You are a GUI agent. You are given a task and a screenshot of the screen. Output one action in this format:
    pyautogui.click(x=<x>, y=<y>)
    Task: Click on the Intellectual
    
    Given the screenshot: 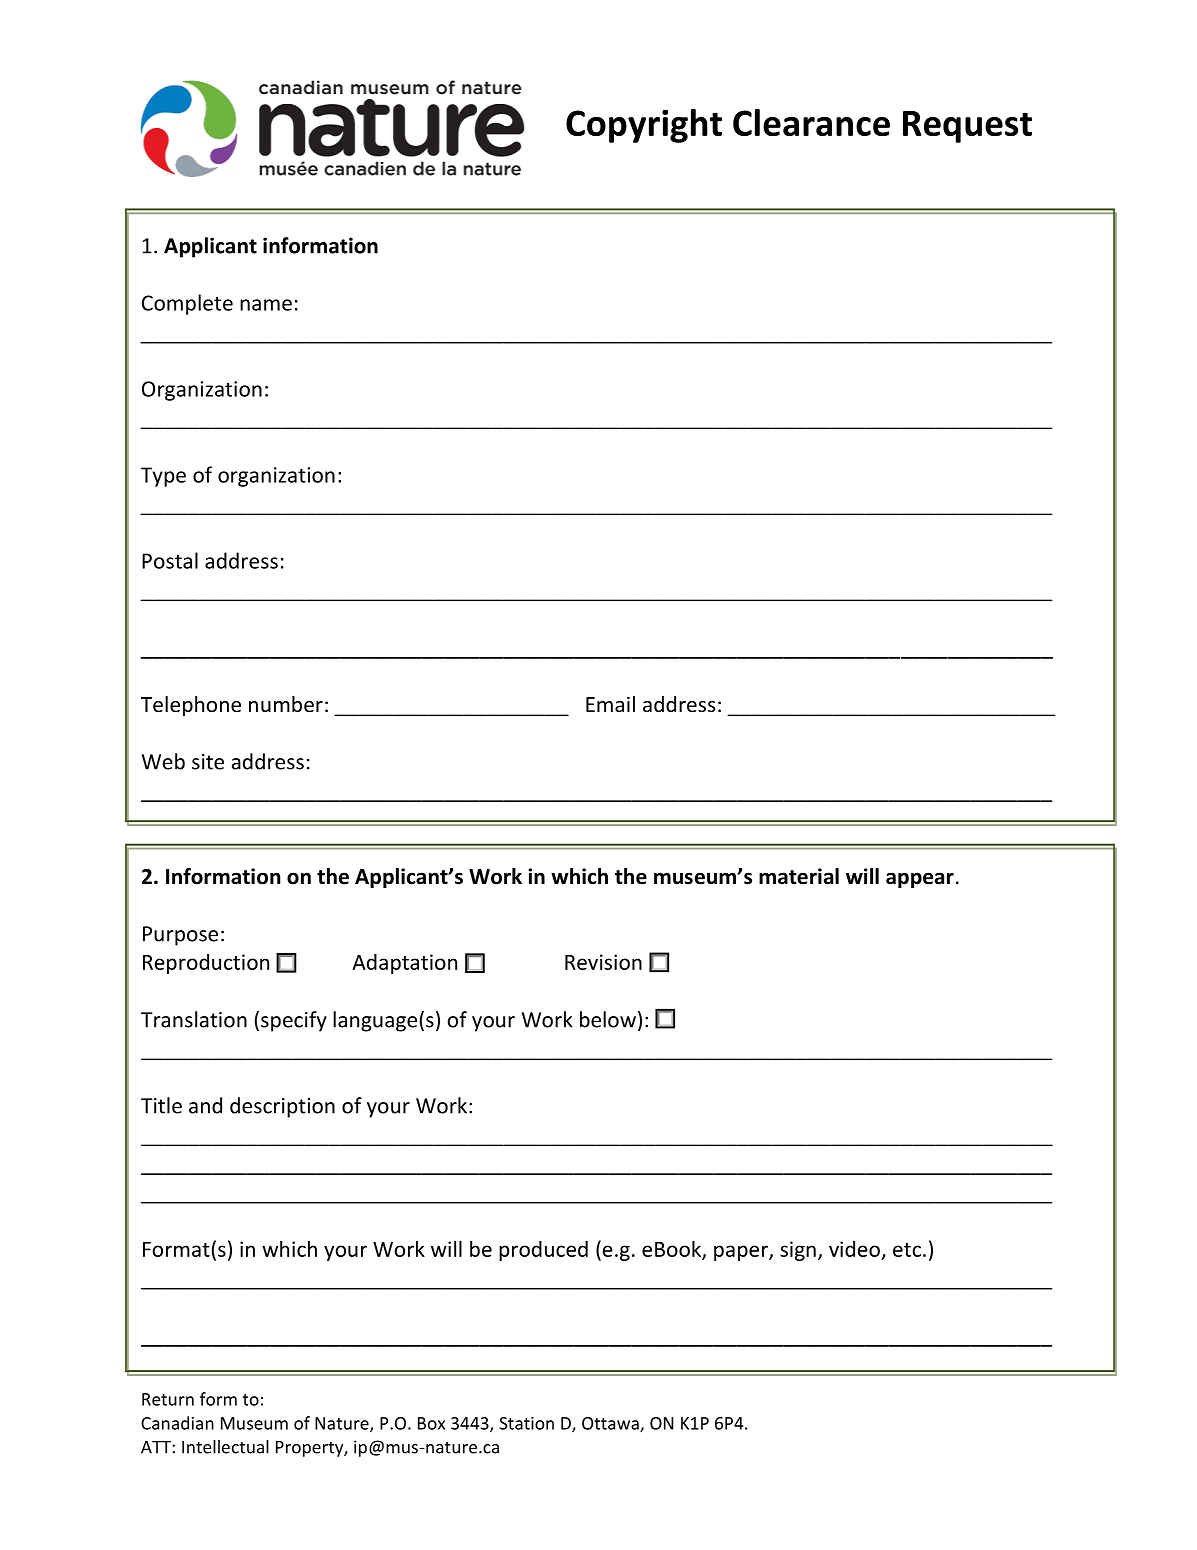 What is the action you would take?
    pyautogui.click(x=225, y=1447)
